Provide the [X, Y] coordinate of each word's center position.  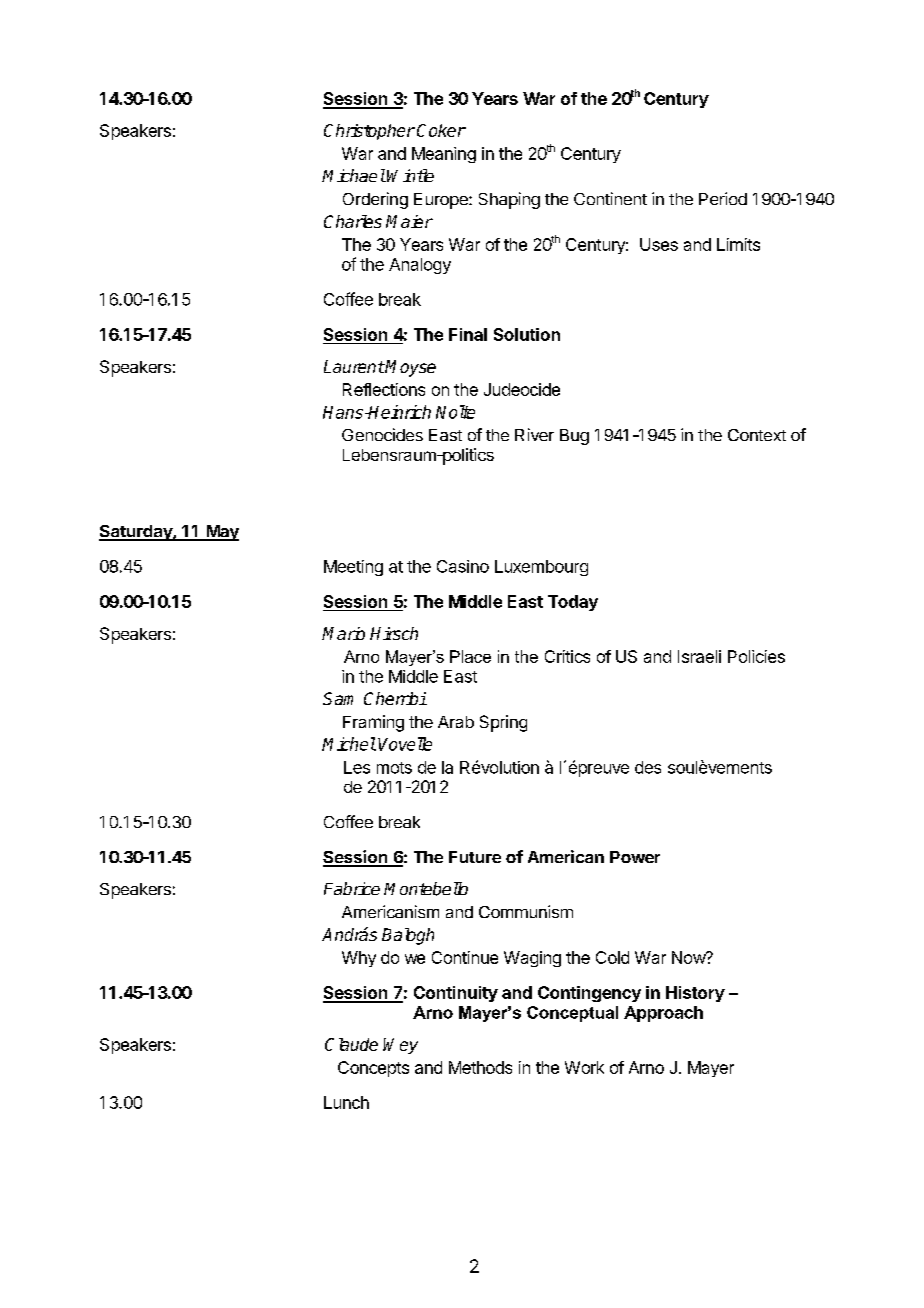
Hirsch [394, 633]
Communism [526, 911]
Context [757, 435]
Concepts [373, 1069]
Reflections [384, 389]
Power [635, 857]
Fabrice [352, 888]
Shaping [509, 200]
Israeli [699, 656]
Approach [663, 1014]
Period [723, 198]
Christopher [369, 132]
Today [573, 603]
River [534, 434]
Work [584, 1067]
